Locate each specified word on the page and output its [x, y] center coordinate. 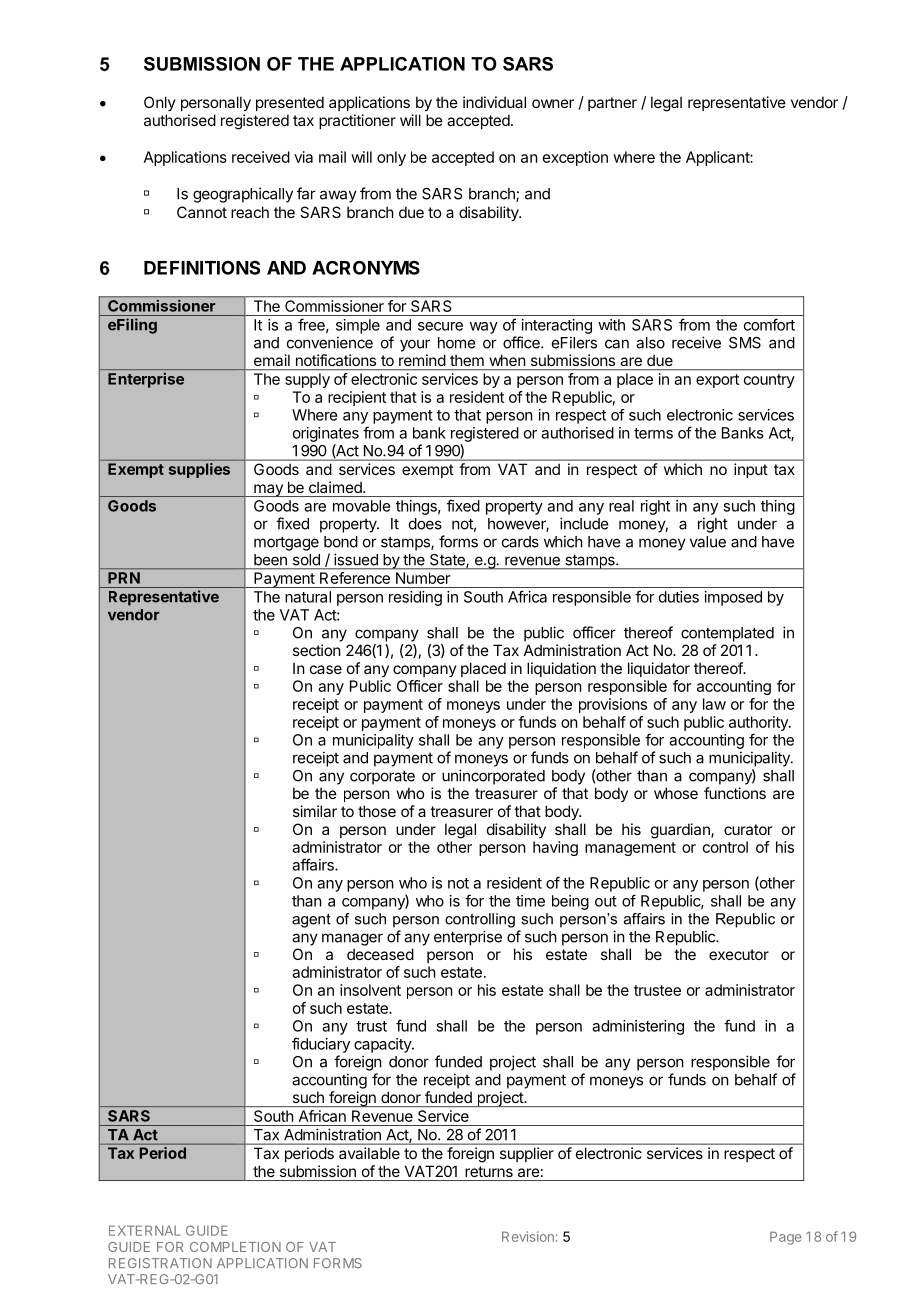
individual [494, 102]
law [714, 704]
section [317, 650]
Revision [528, 1236]
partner [612, 104]
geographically [243, 195]
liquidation [561, 669]
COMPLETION [235, 1247]
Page [786, 1238]
